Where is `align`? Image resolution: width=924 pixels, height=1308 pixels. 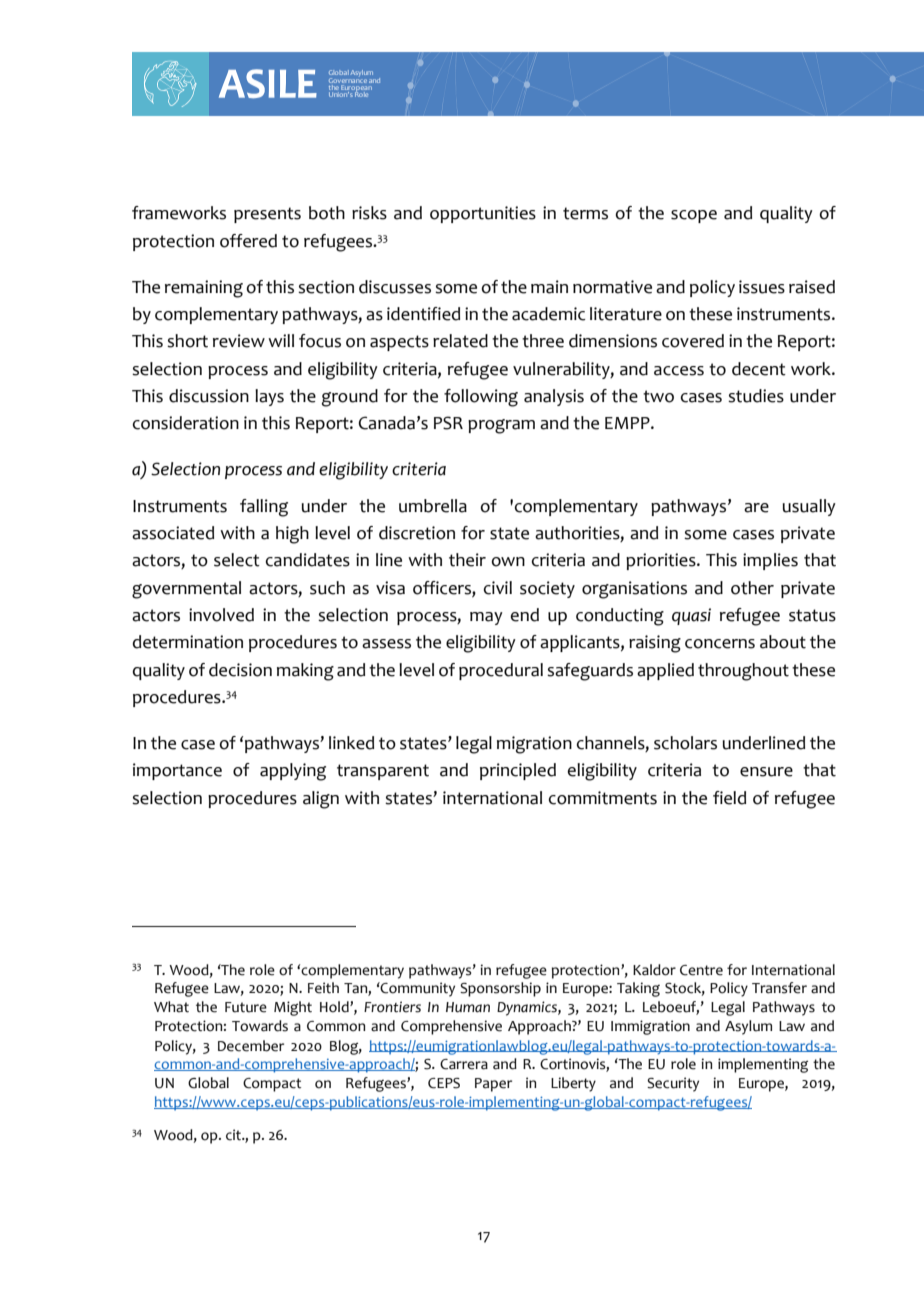
align is located at coordinates (321, 800).
